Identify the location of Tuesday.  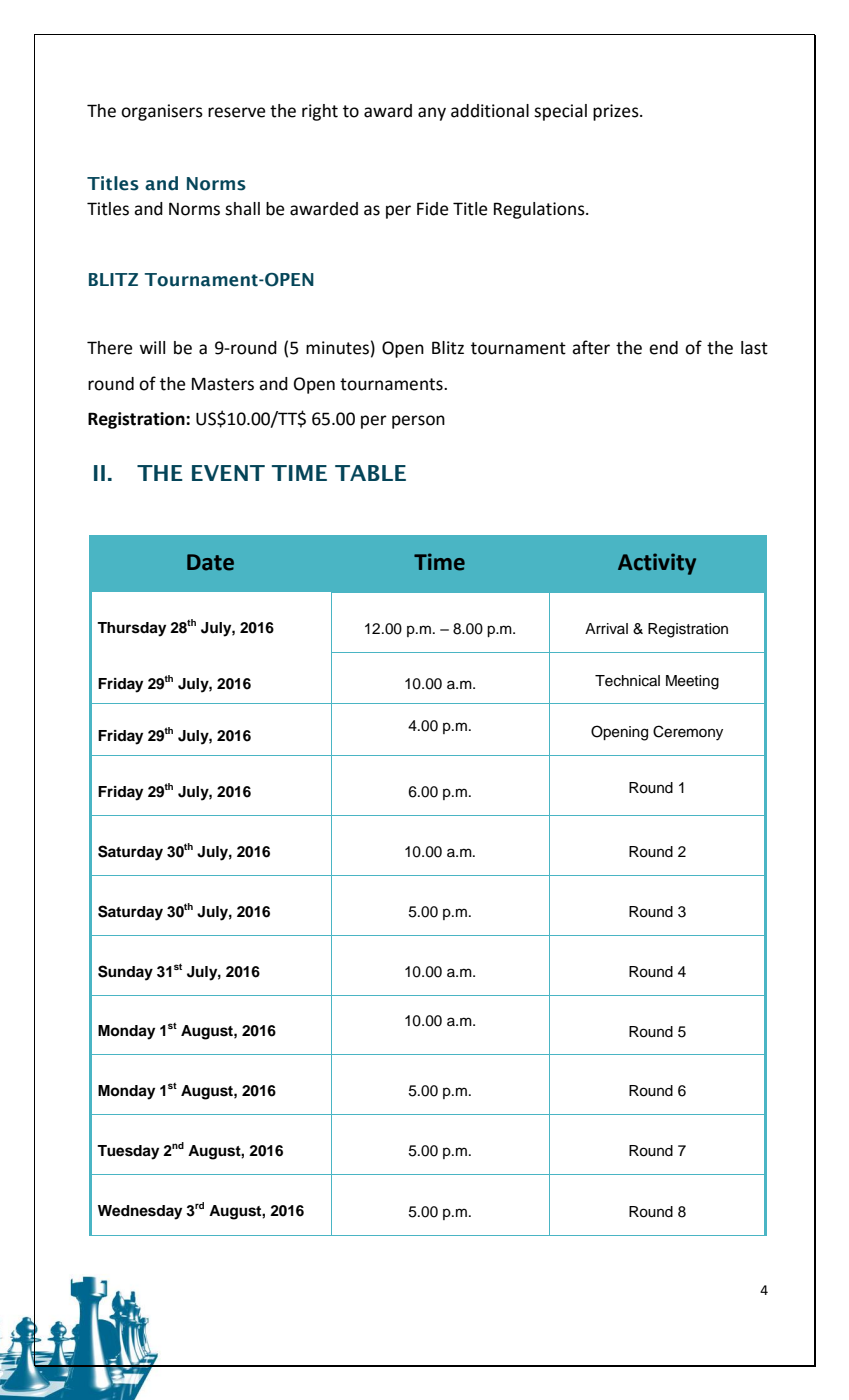
(128, 1152).
